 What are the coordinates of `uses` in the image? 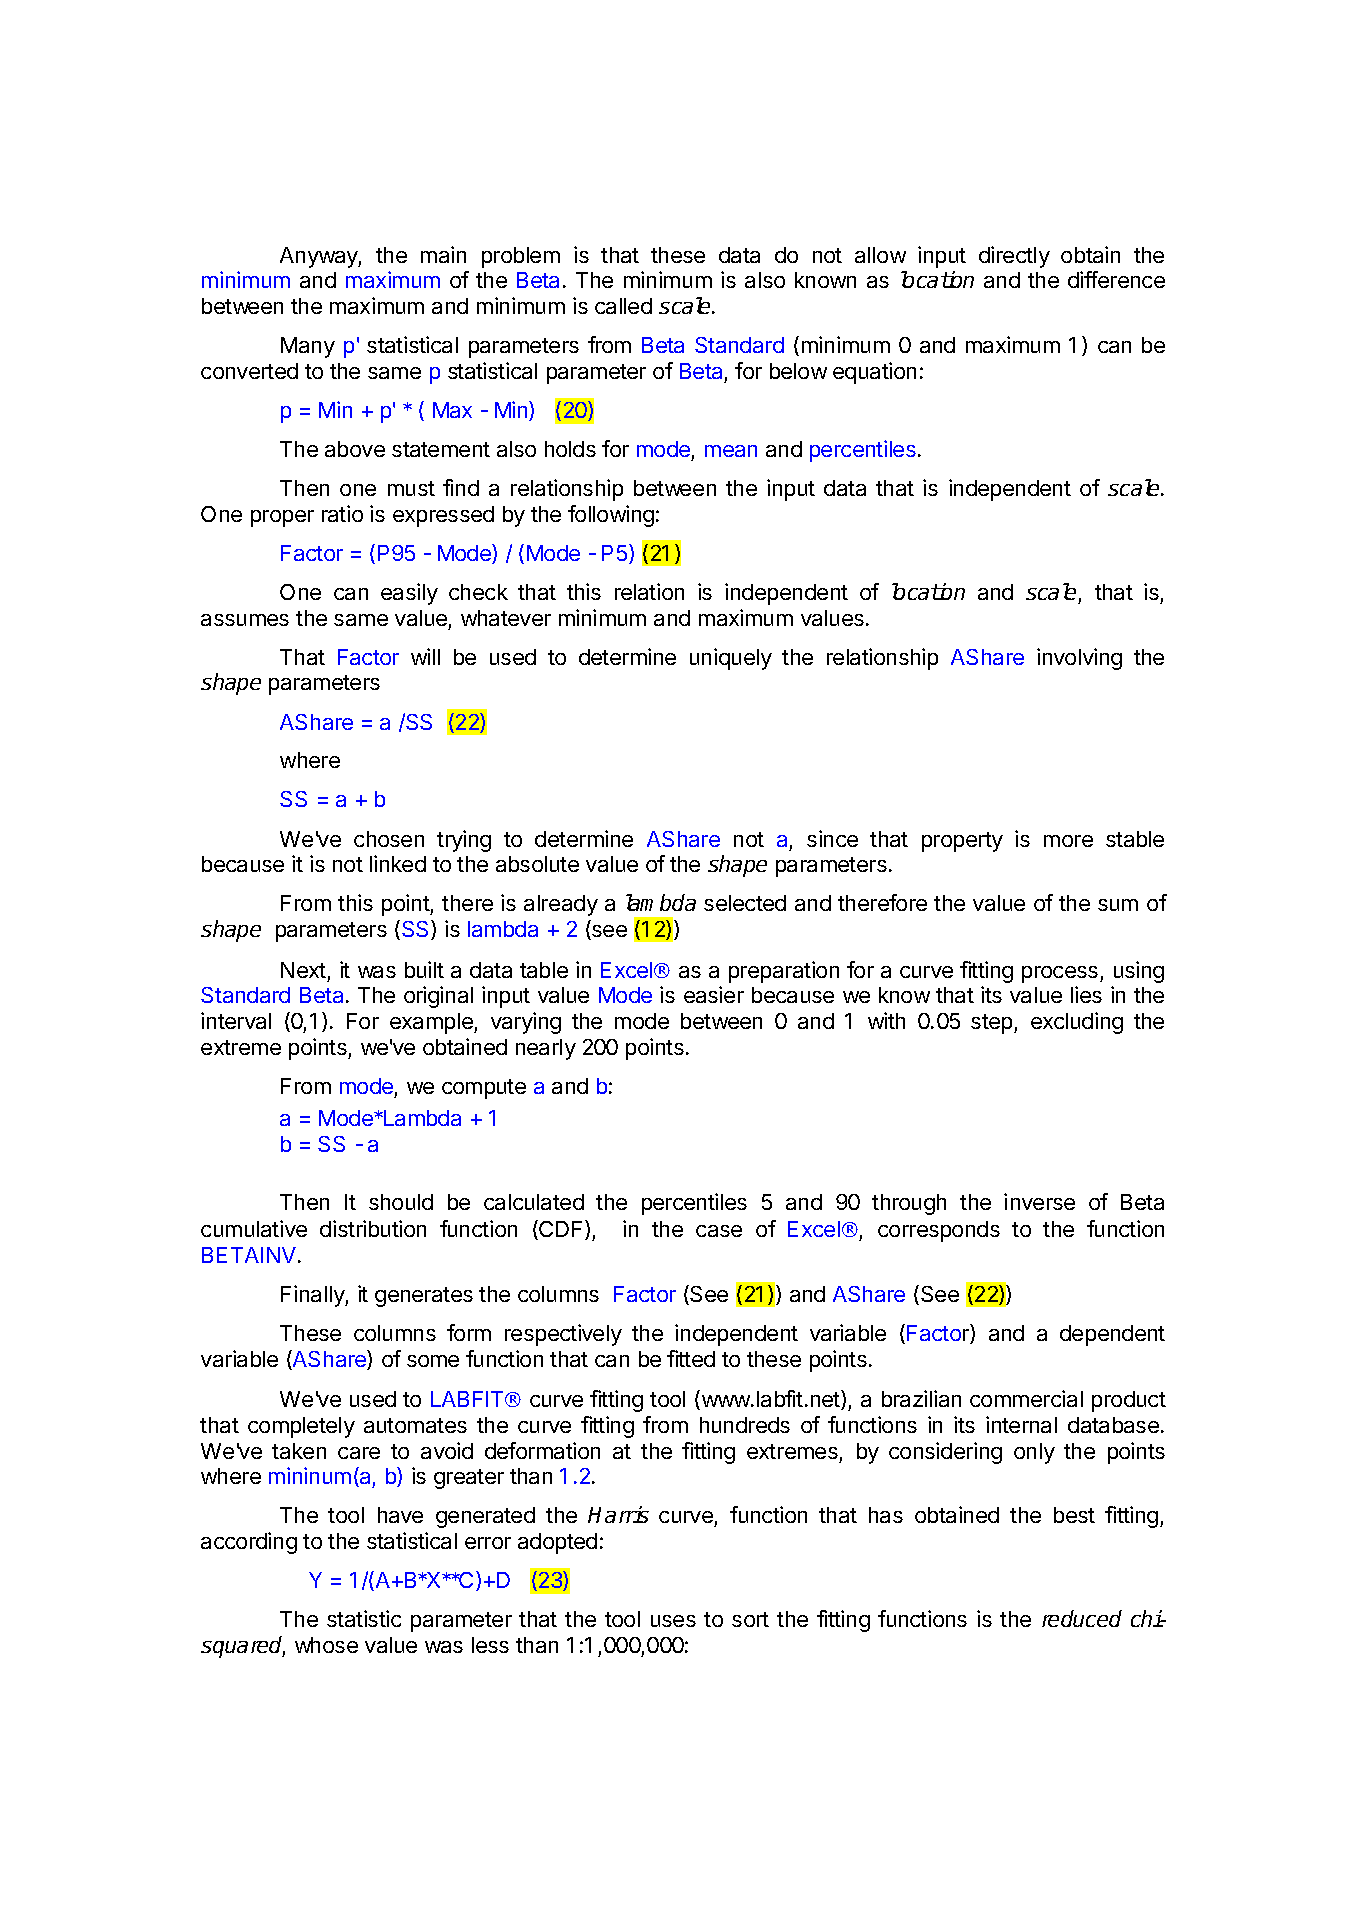 It's located at (673, 1621).
